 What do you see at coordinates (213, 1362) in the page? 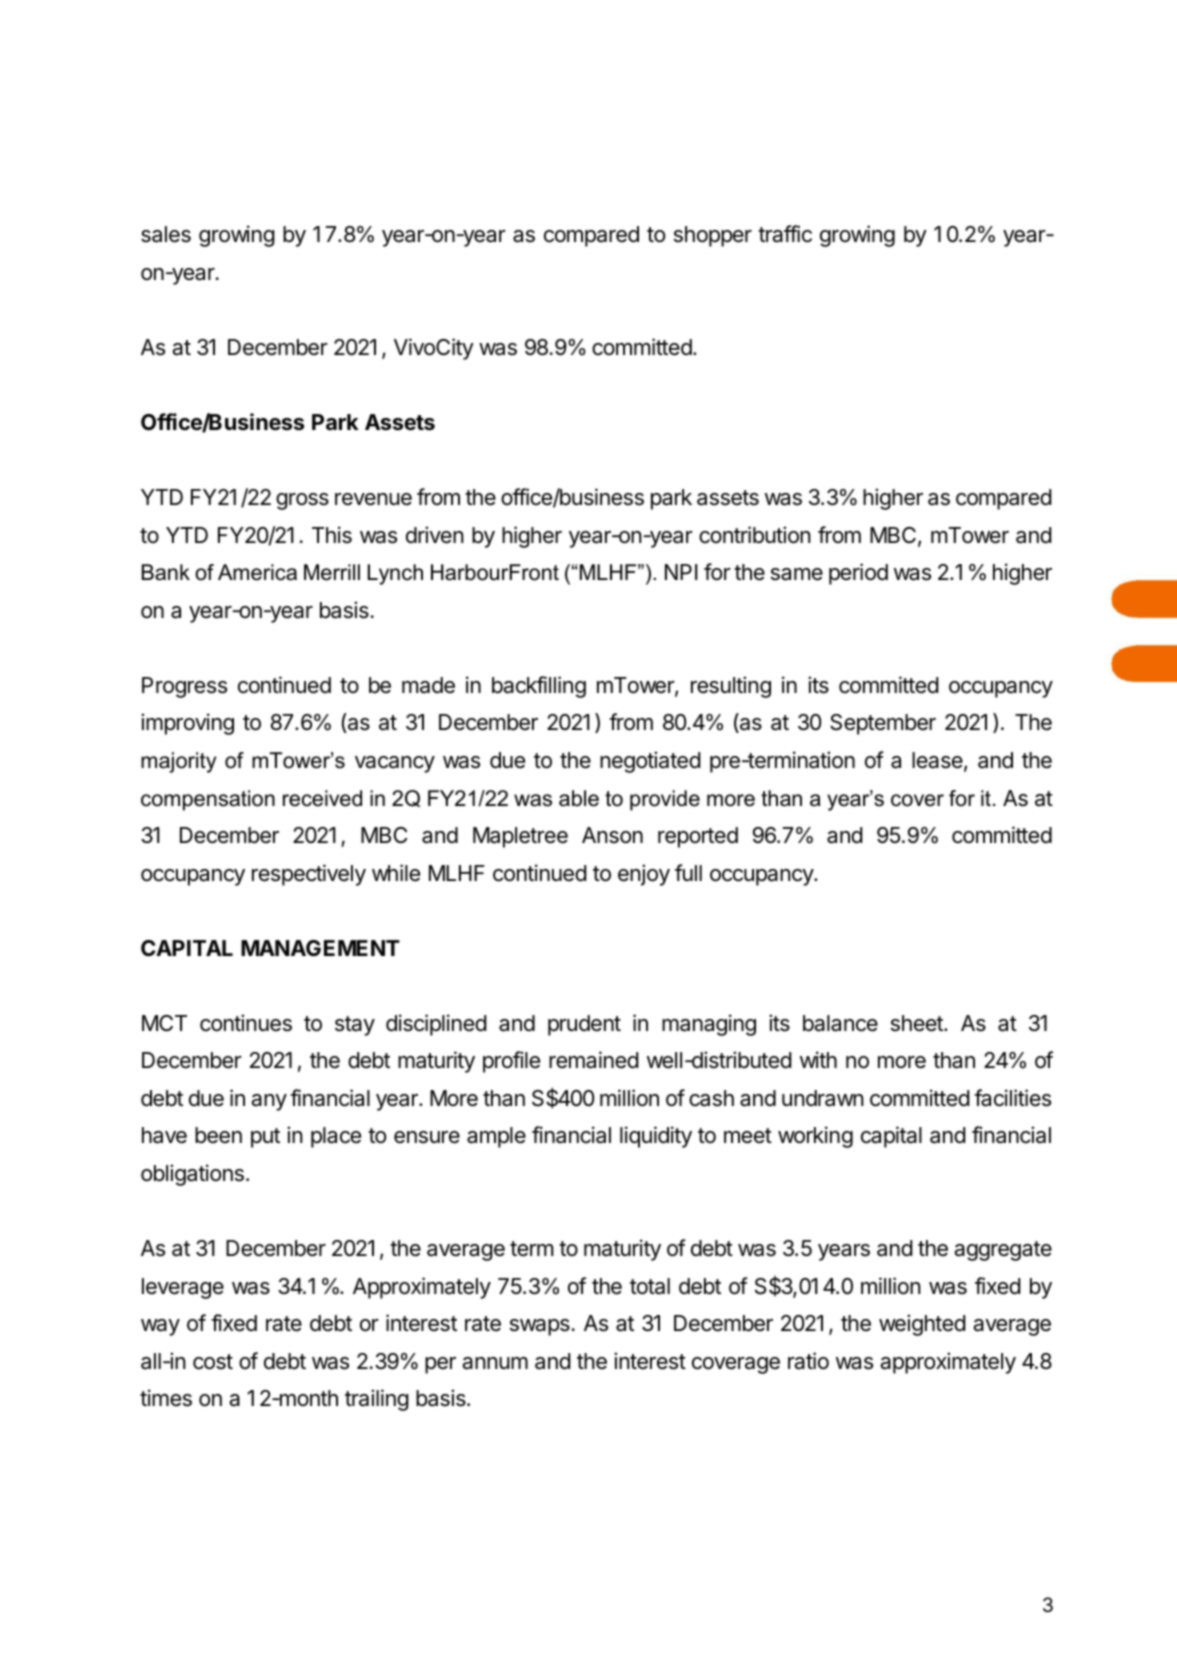
I see `cost` at bounding box center [213, 1362].
